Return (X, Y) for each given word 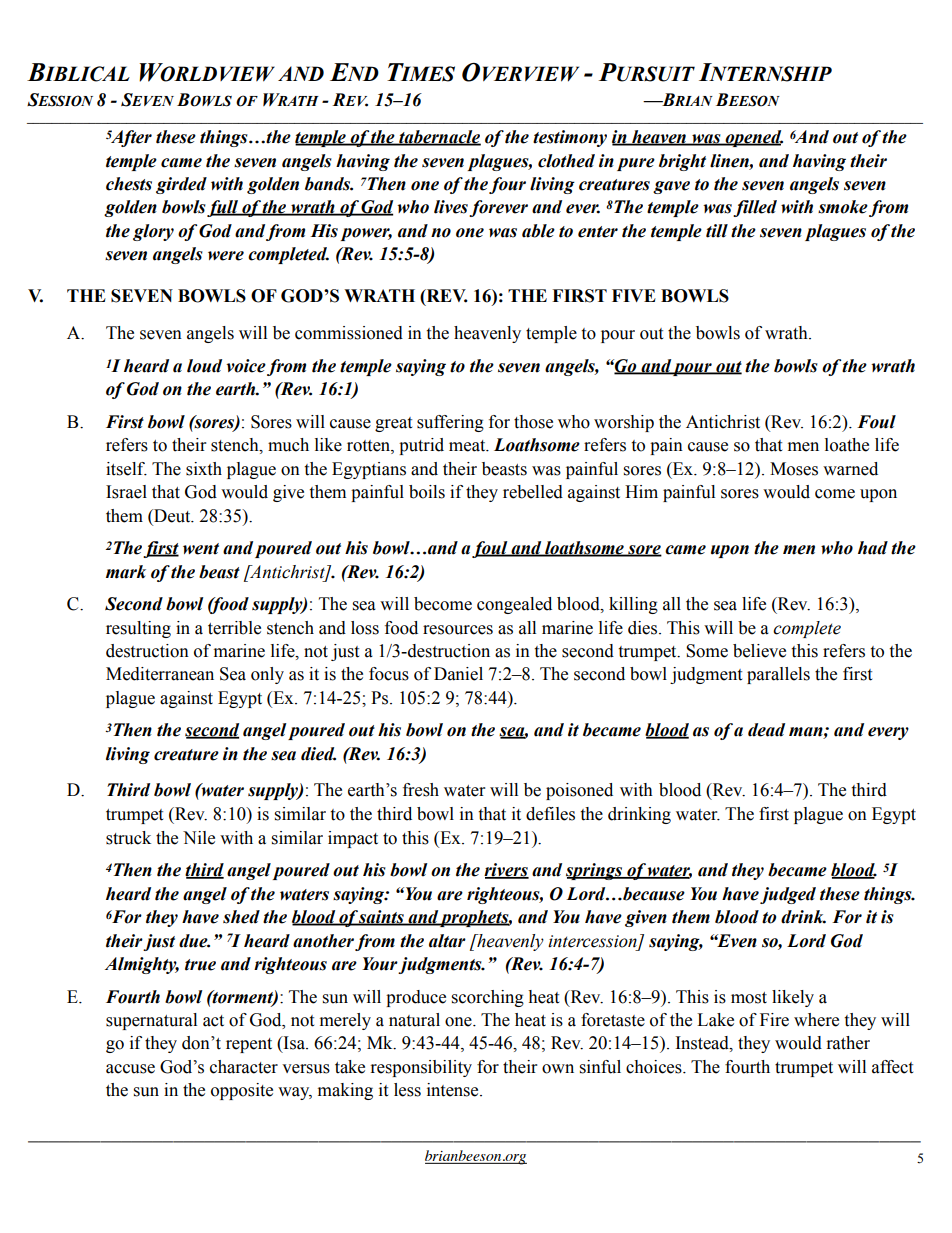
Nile (199, 838)
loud (204, 366)
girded (181, 185)
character (244, 1067)
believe (759, 651)
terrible (234, 628)
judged (788, 895)
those (533, 422)
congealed (514, 605)
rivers (506, 871)
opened (753, 138)
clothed (566, 161)
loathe (847, 445)
